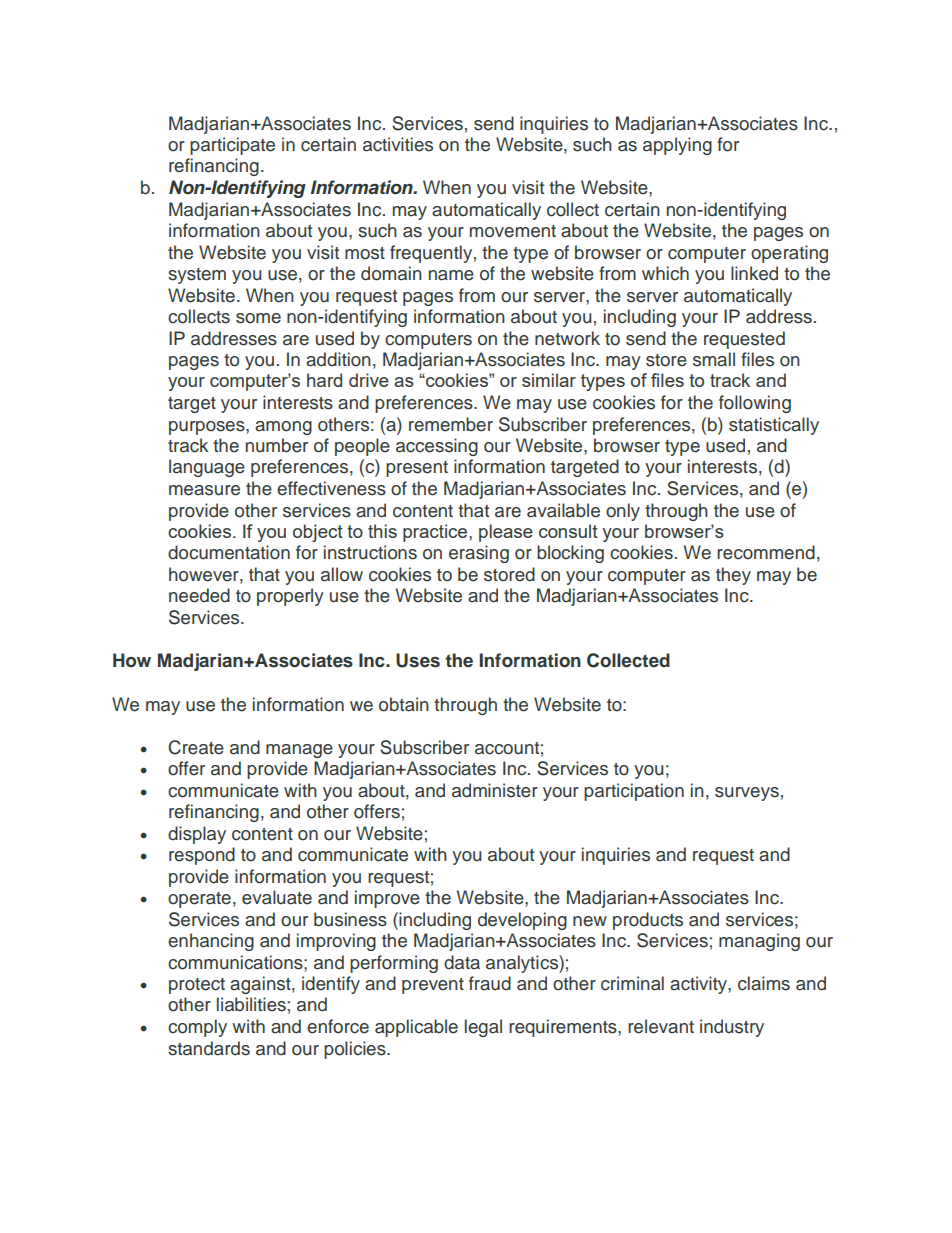  I want to click on participate, so click(232, 146).
